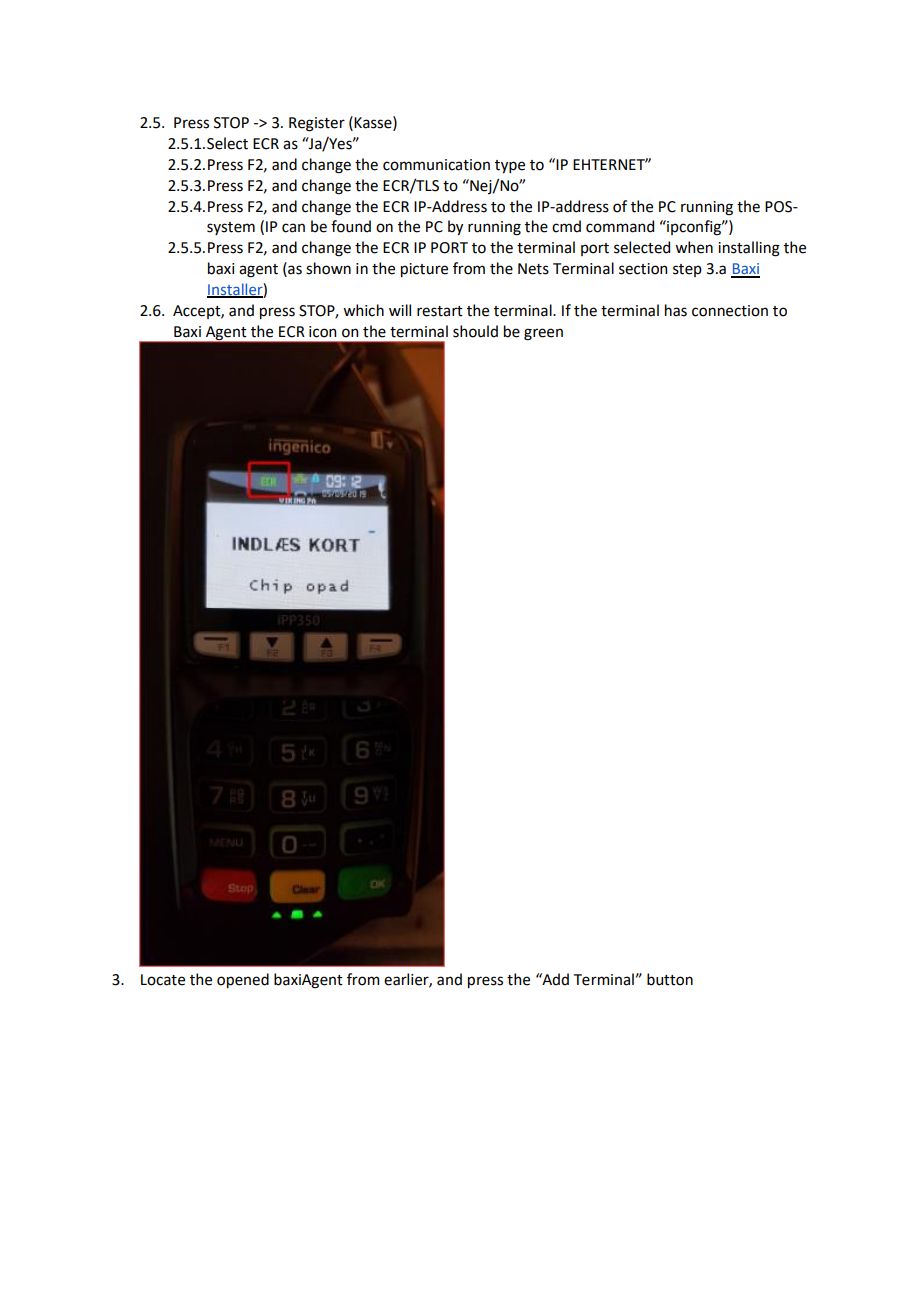  Describe the element at coordinates (317, 124) in the document. I see `Register` at that location.
